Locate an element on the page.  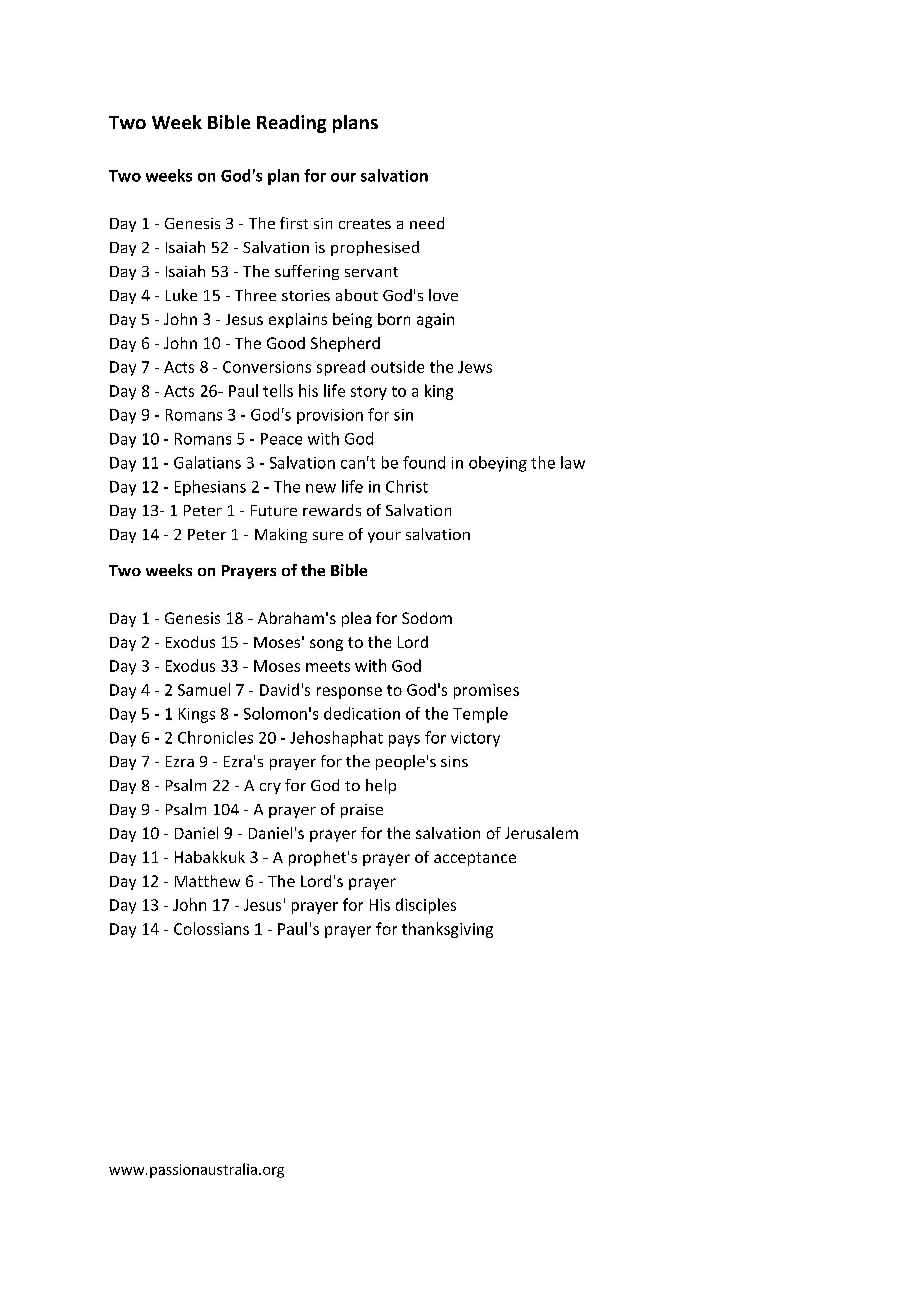
creates is located at coordinates (365, 224).
